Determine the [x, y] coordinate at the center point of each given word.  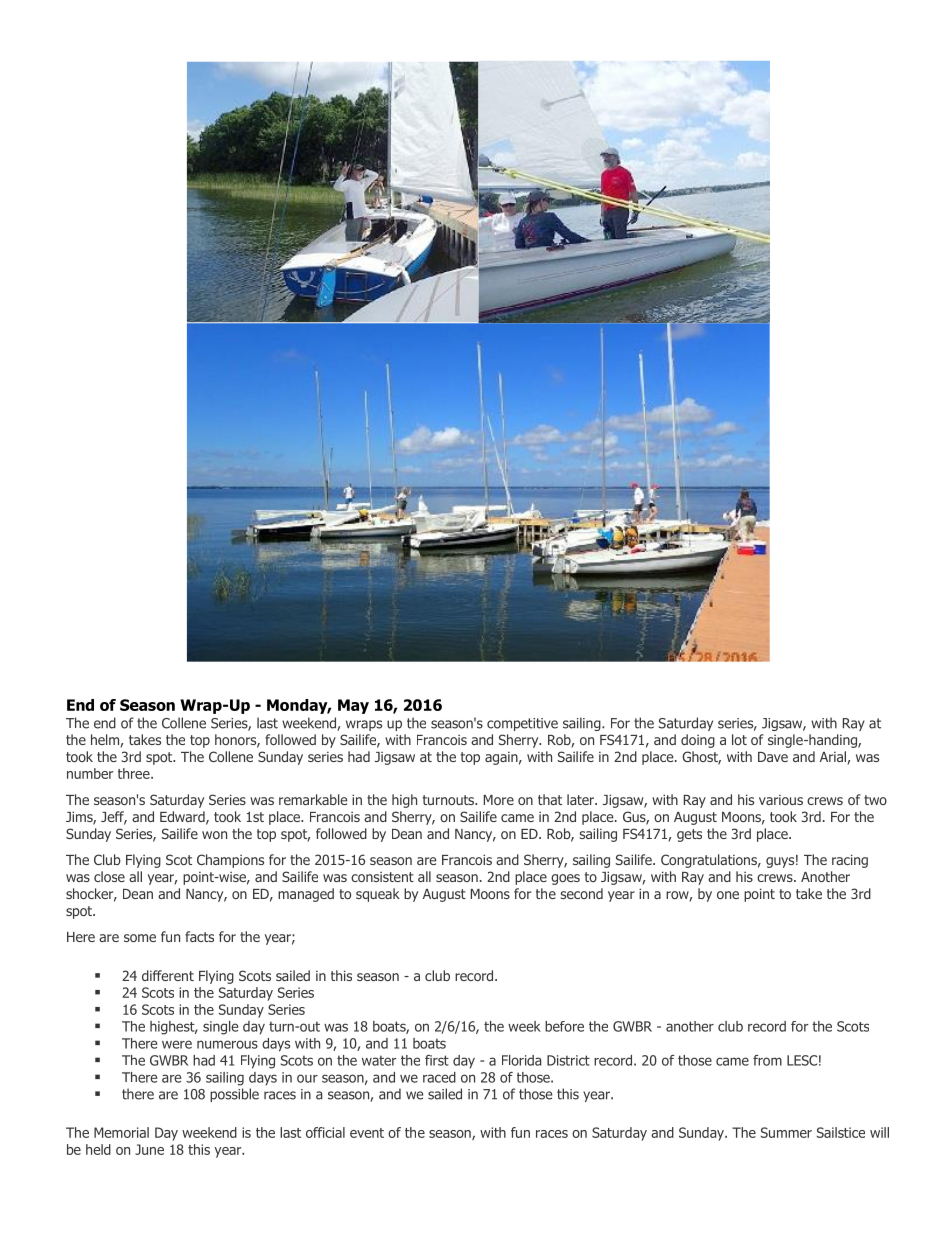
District [568, 1060]
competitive [522, 724]
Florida [521, 1060]
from [767, 1060]
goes [565, 879]
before [564, 1026]
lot [739, 739]
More [499, 800]
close [109, 876]
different [168, 975]
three [135, 773]
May [353, 706]
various [781, 800]
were [177, 1044]
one [728, 895]
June [149, 1149]
